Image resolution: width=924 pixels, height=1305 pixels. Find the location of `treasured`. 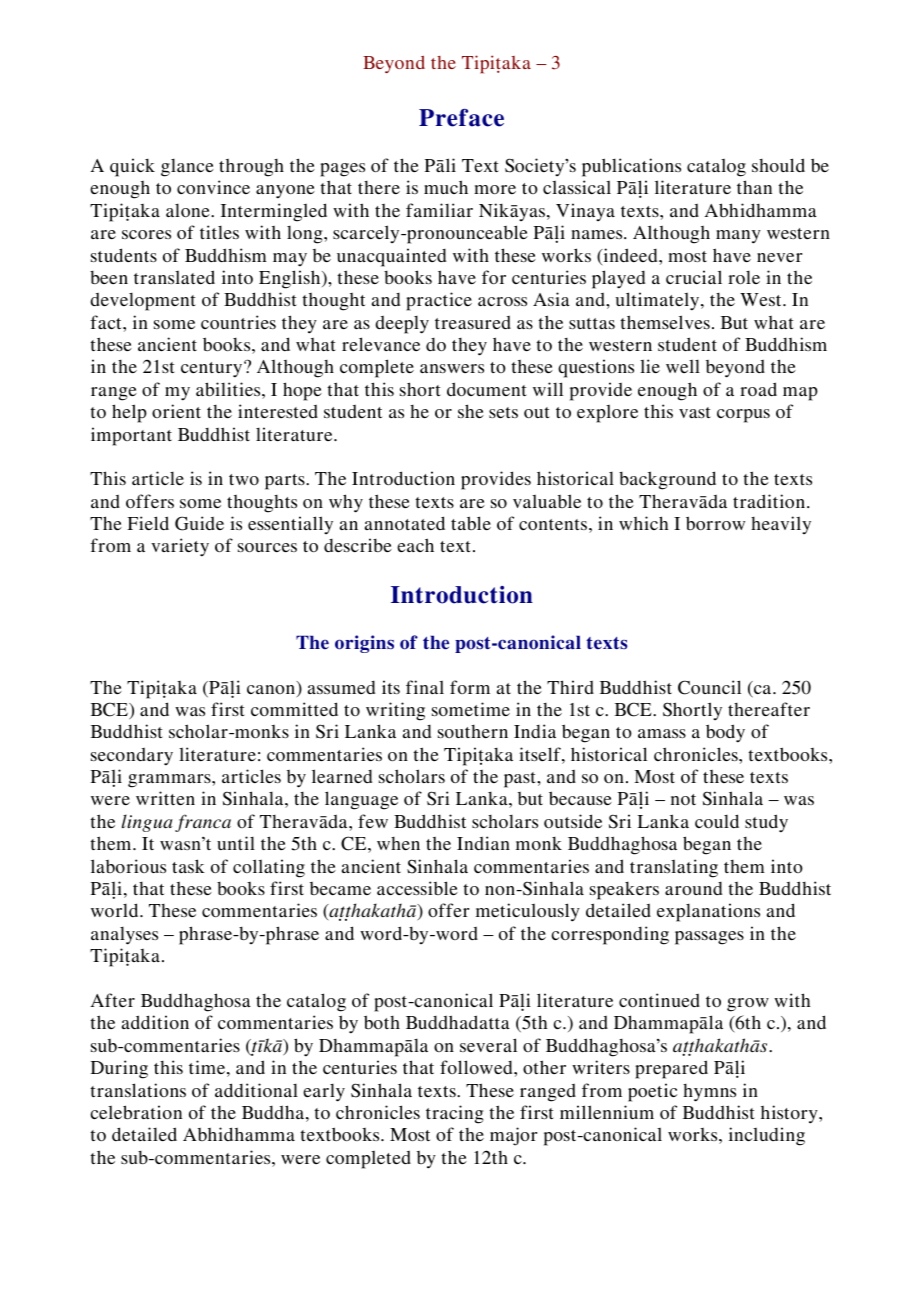

treasured is located at coordinates (473, 322).
